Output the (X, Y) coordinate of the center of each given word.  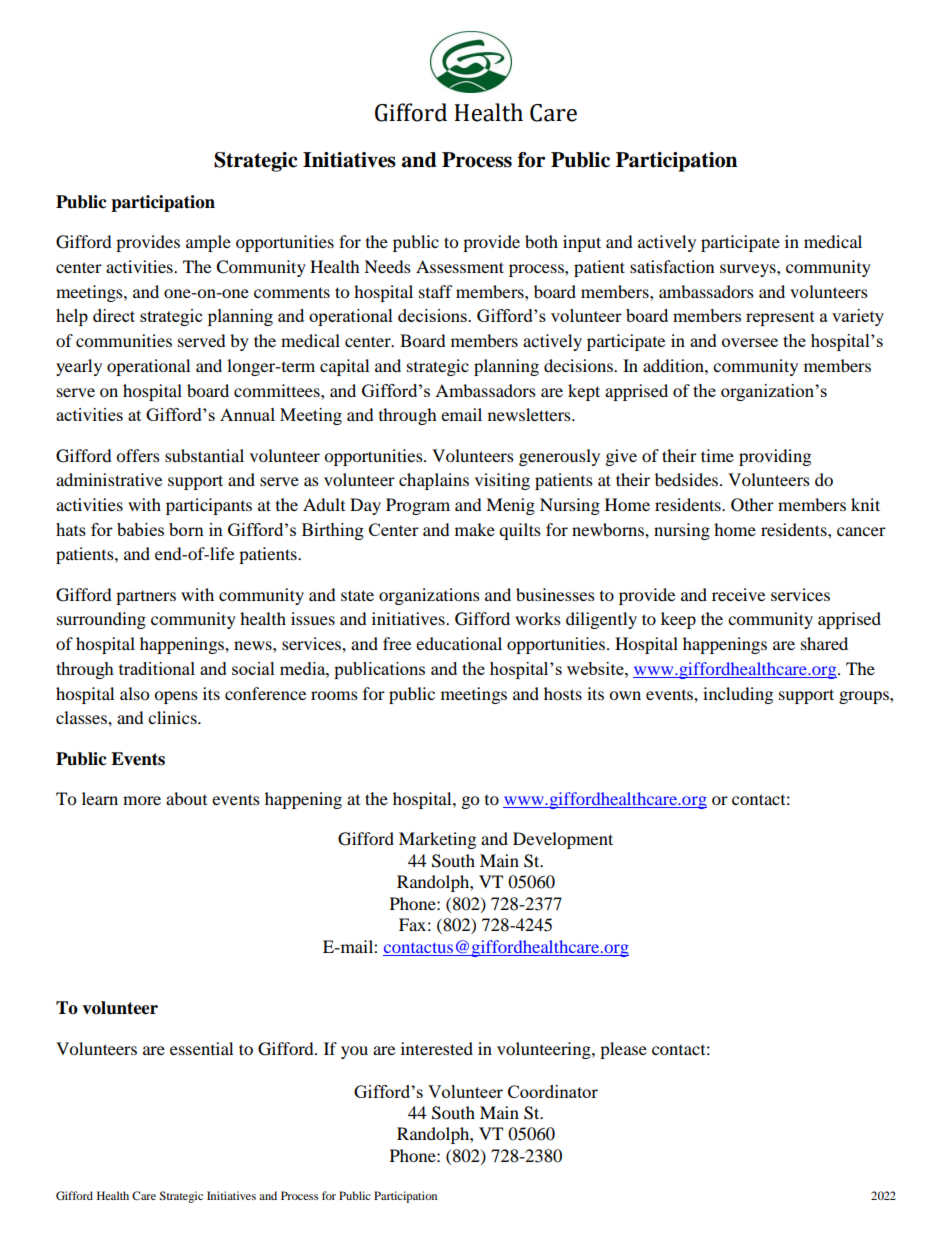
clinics (173, 717)
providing (775, 457)
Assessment (460, 266)
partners (146, 598)
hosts (563, 693)
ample (208, 243)
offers (138, 455)
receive (738, 594)
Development (563, 840)
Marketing (437, 840)
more (142, 800)
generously (559, 457)
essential (201, 1048)
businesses (555, 594)
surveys (749, 270)
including (738, 695)
